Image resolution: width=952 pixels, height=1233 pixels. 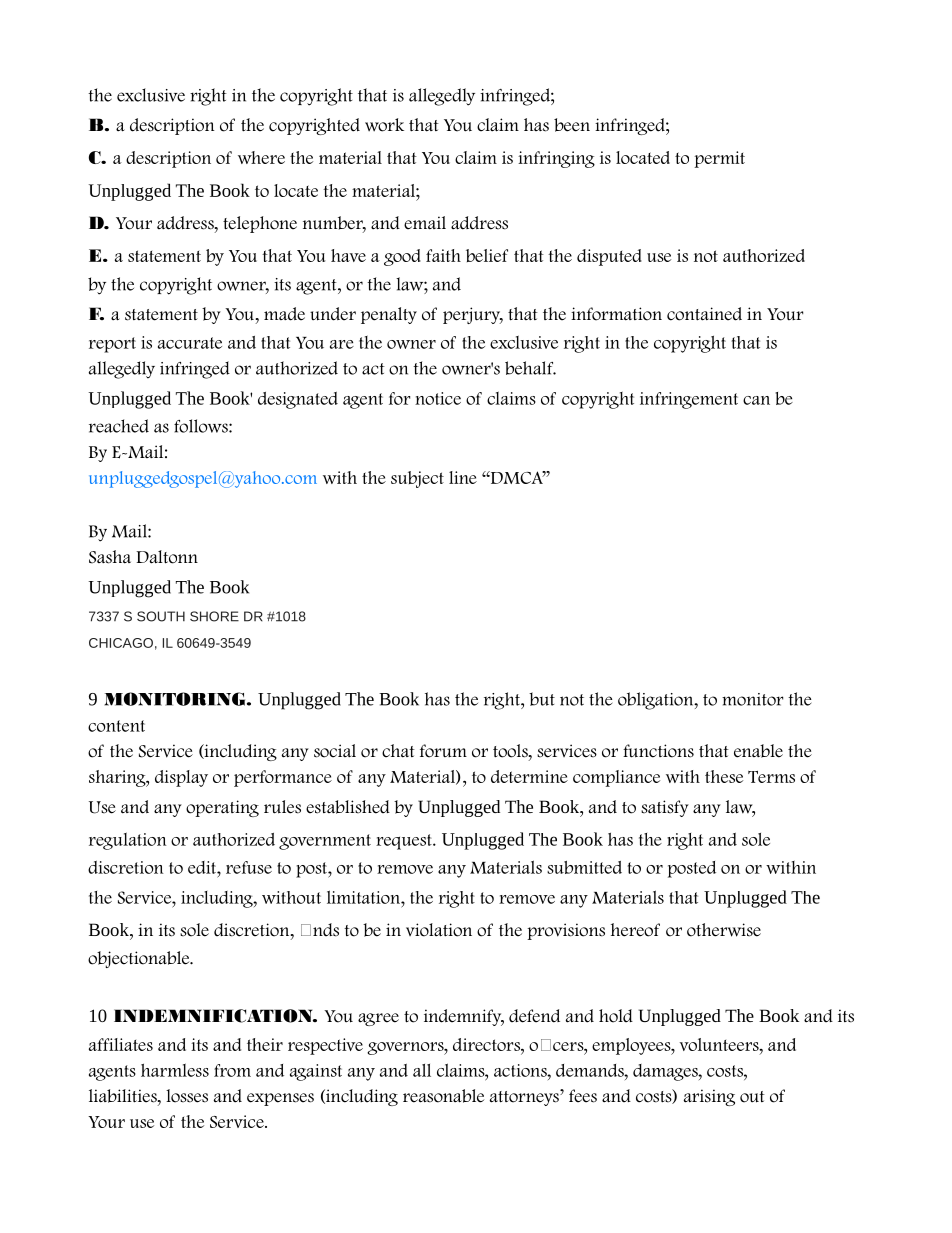 What do you see at coordinates (709, 1097) in the image?
I see `arising` at bounding box center [709, 1097].
